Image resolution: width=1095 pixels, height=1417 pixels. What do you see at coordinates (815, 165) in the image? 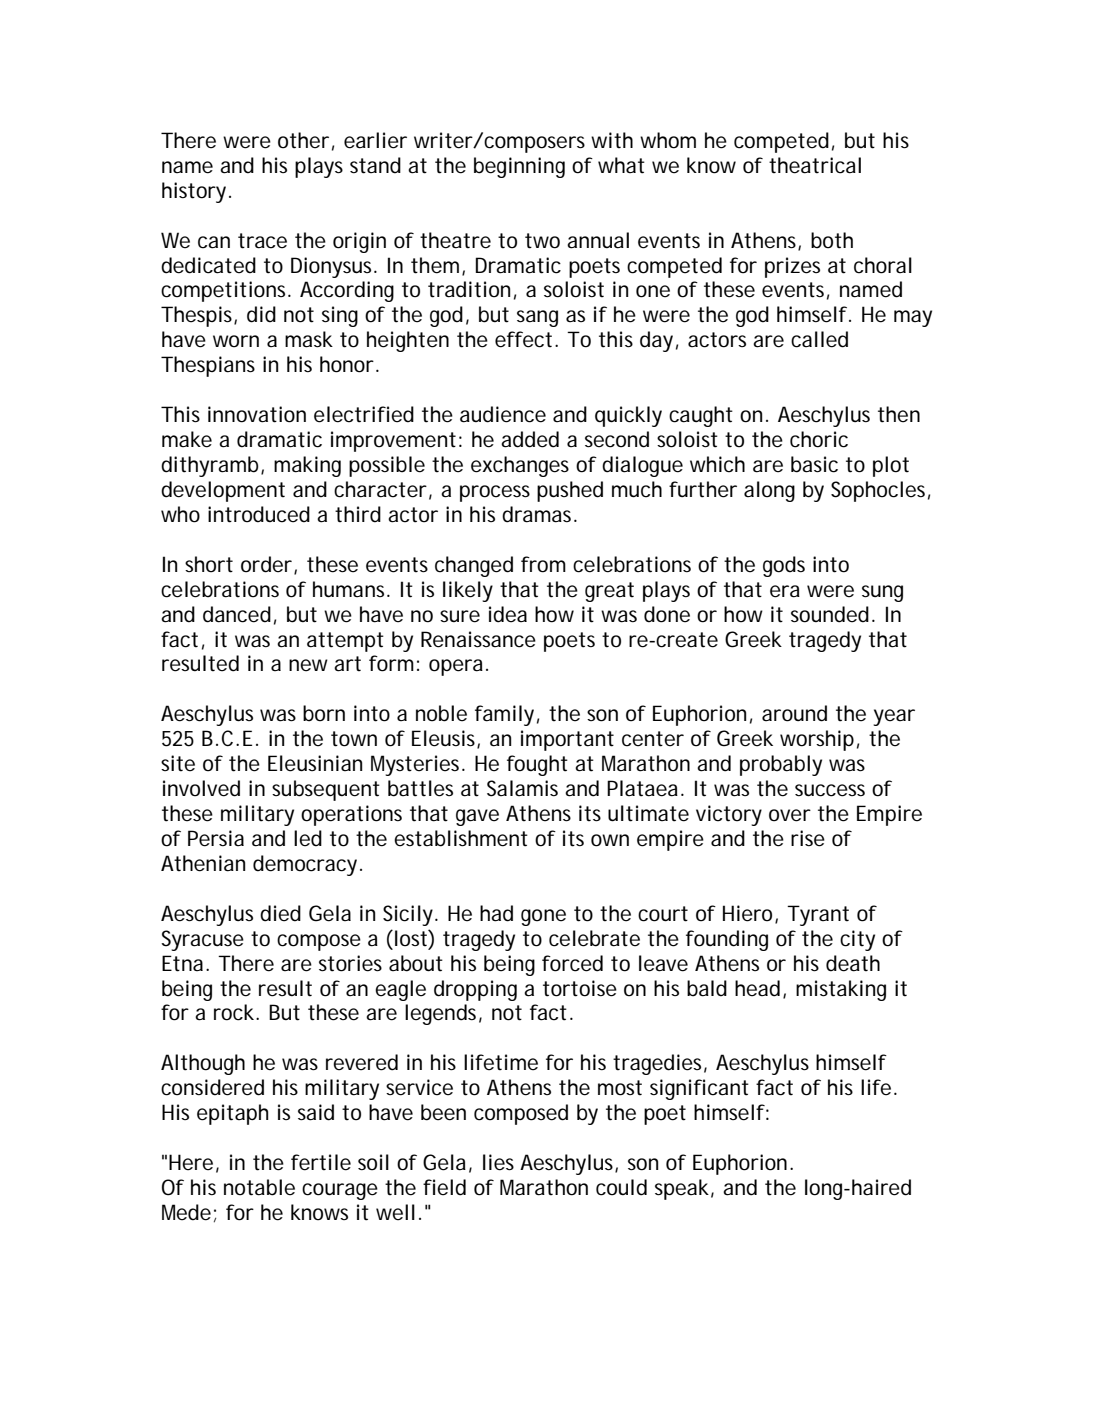
I see `theatrical` at bounding box center [815, 165].
